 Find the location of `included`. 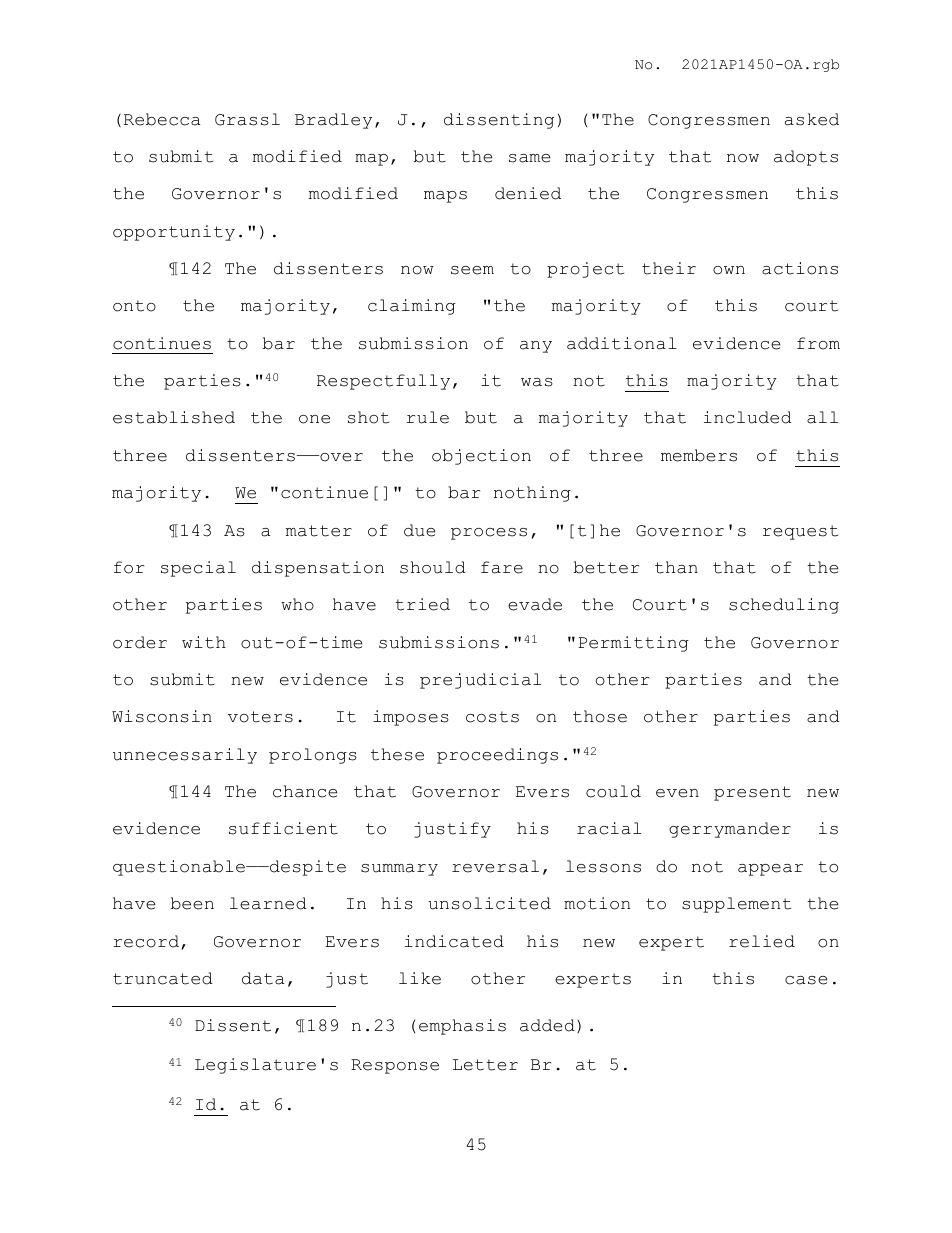

included is located at coordinates (748, 417).
